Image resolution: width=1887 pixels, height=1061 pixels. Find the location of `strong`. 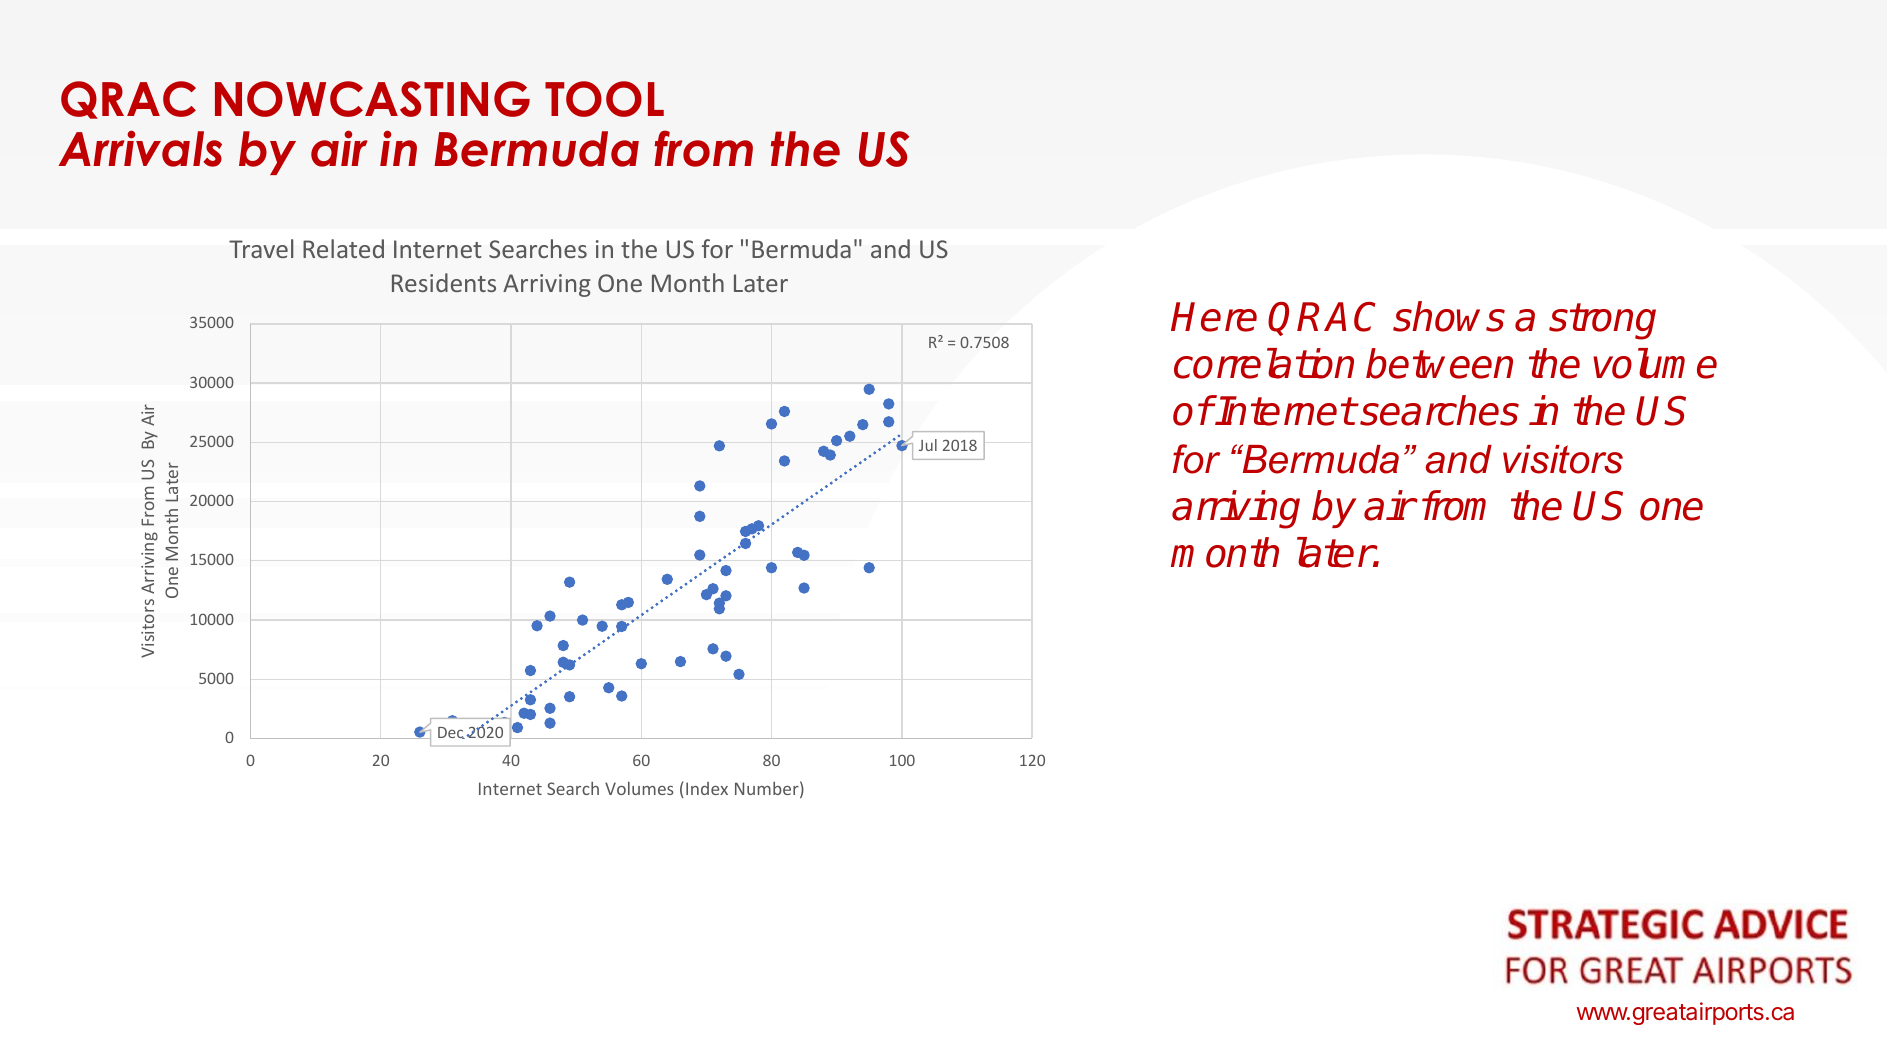

strong is located at coordinates (1602, 321).
